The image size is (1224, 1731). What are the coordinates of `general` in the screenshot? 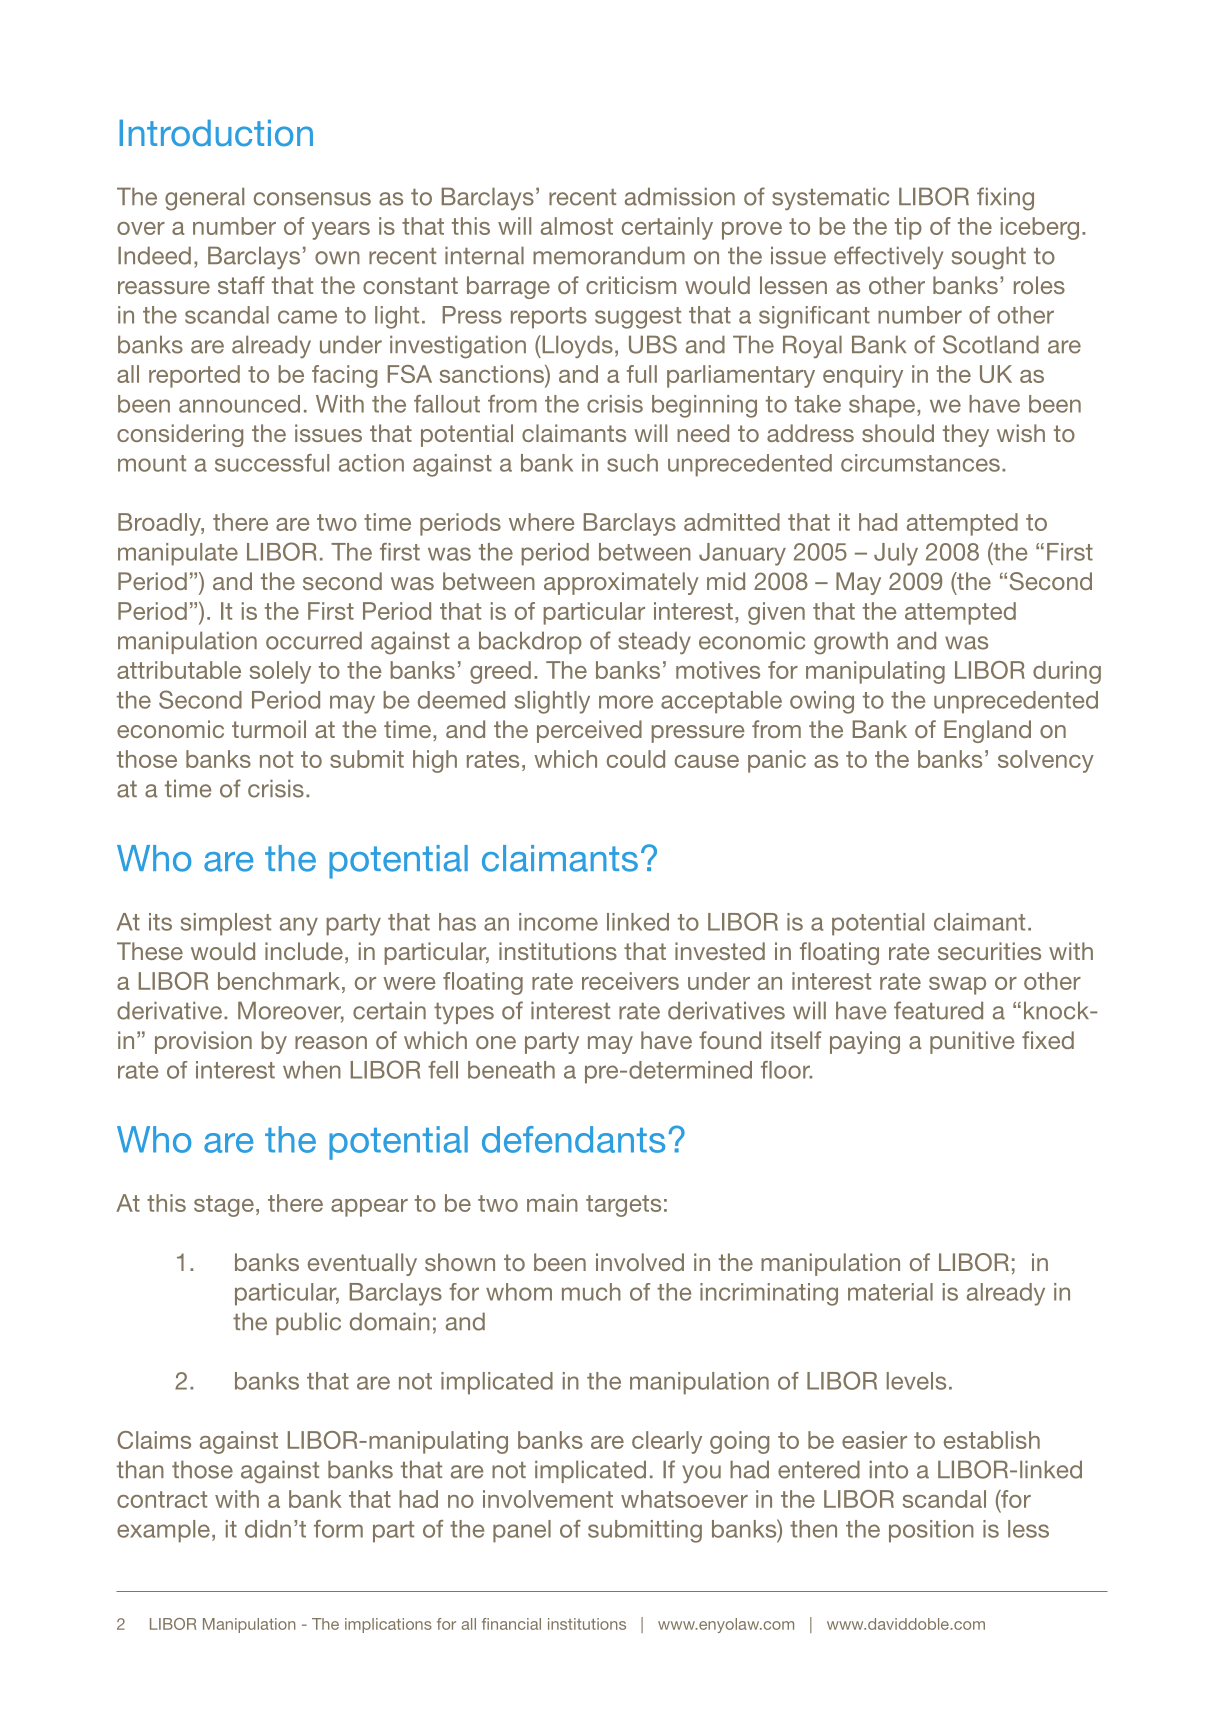 It's located at (204, 199).
